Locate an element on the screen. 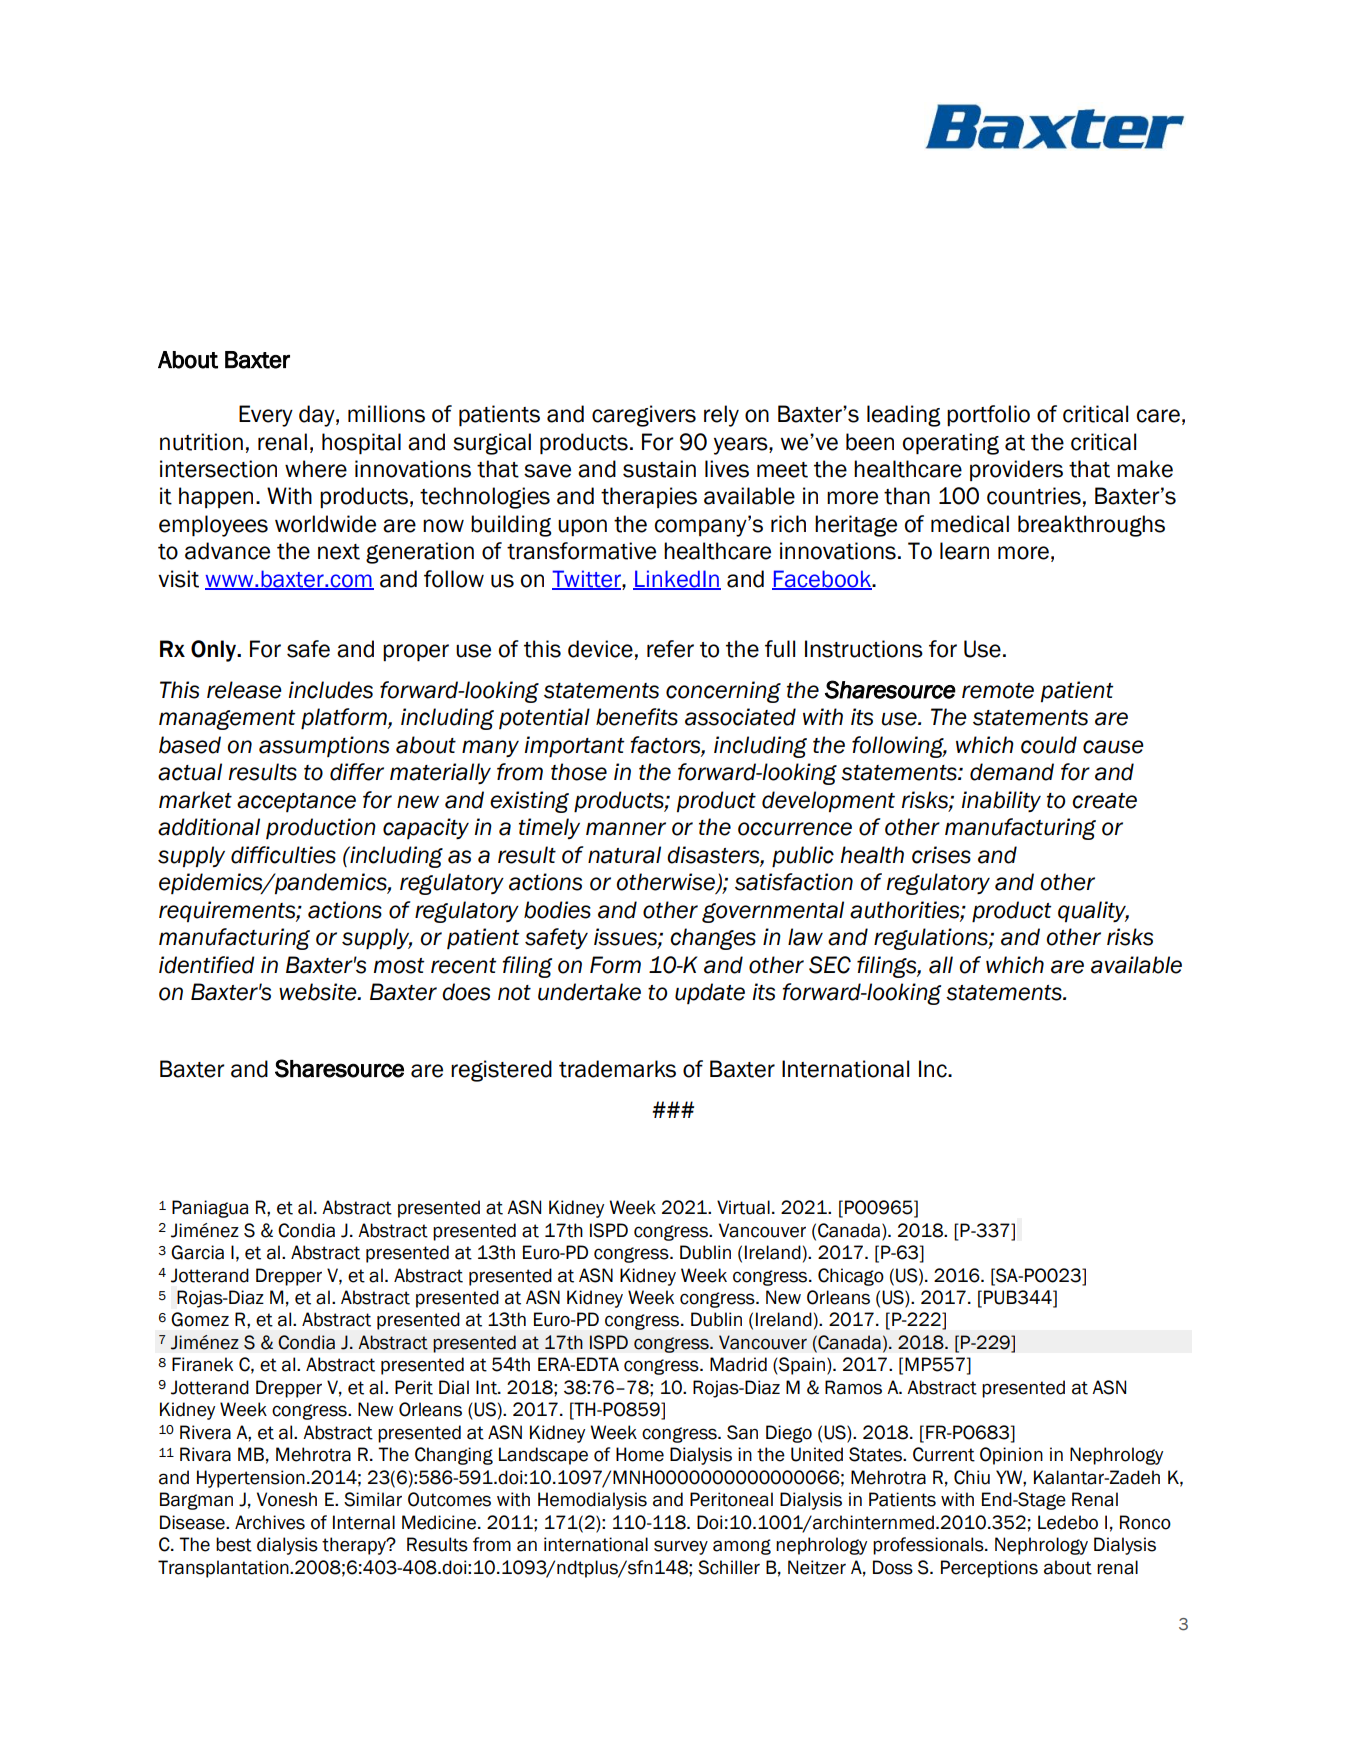 This screenshot has height=1743, width=1347. remote is located at coordinates (998, 691).
